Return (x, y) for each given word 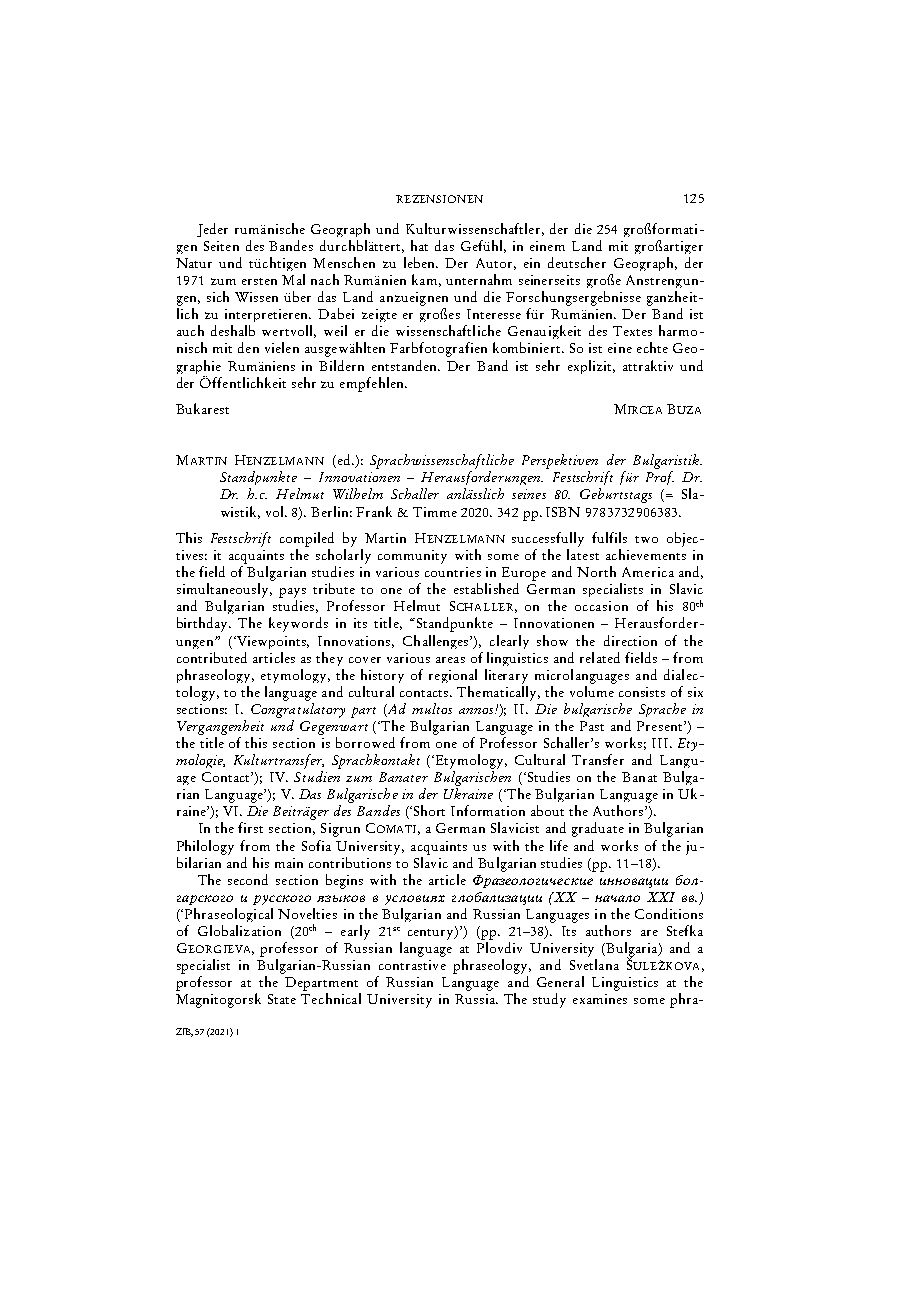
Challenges (437, 642)
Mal (293, 279)
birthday (204, 624)
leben (421, 262)
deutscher (577, 262)
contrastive (412, 965)
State (282, 999)
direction (630, 640)
